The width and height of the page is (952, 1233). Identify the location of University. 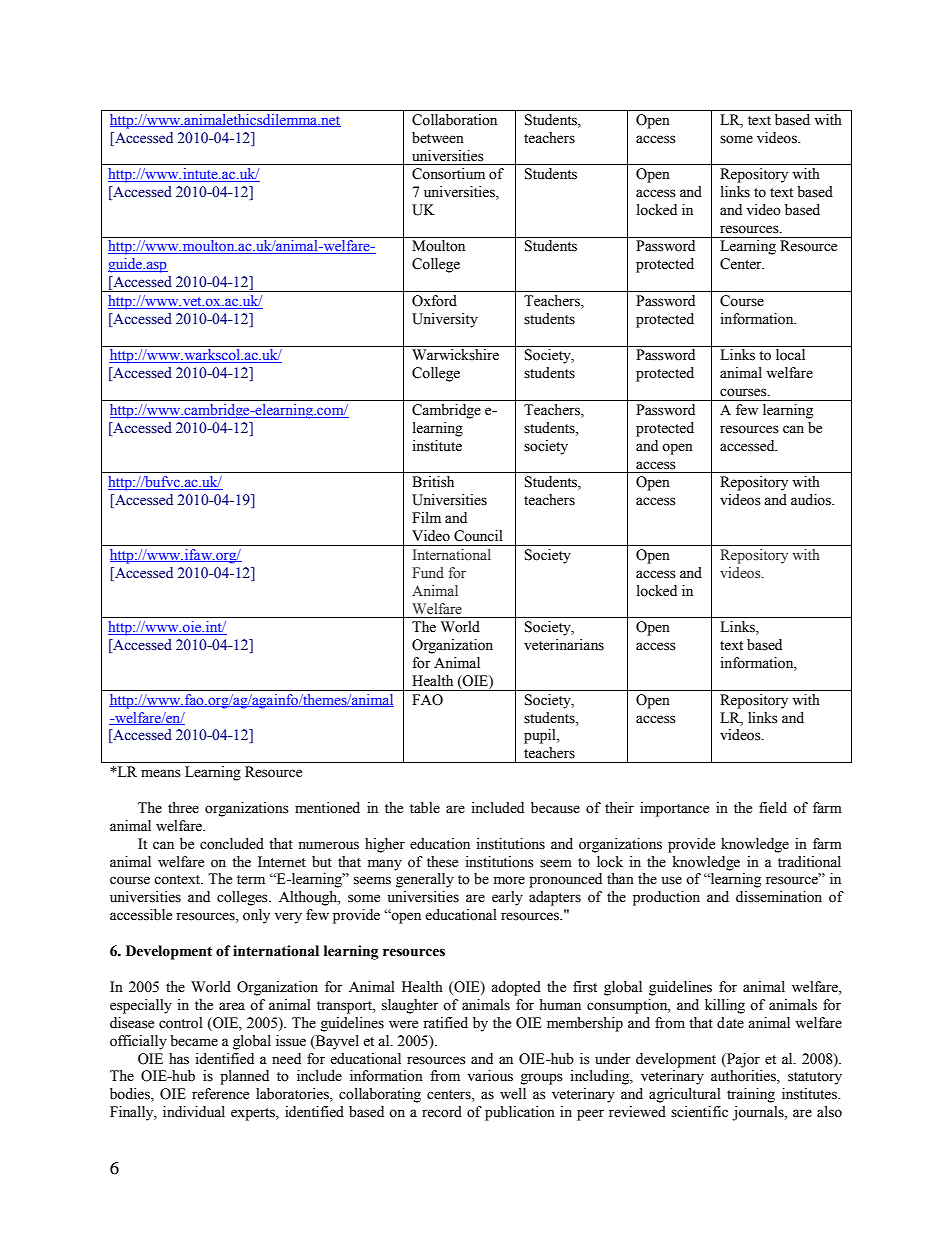
(445, 320).
